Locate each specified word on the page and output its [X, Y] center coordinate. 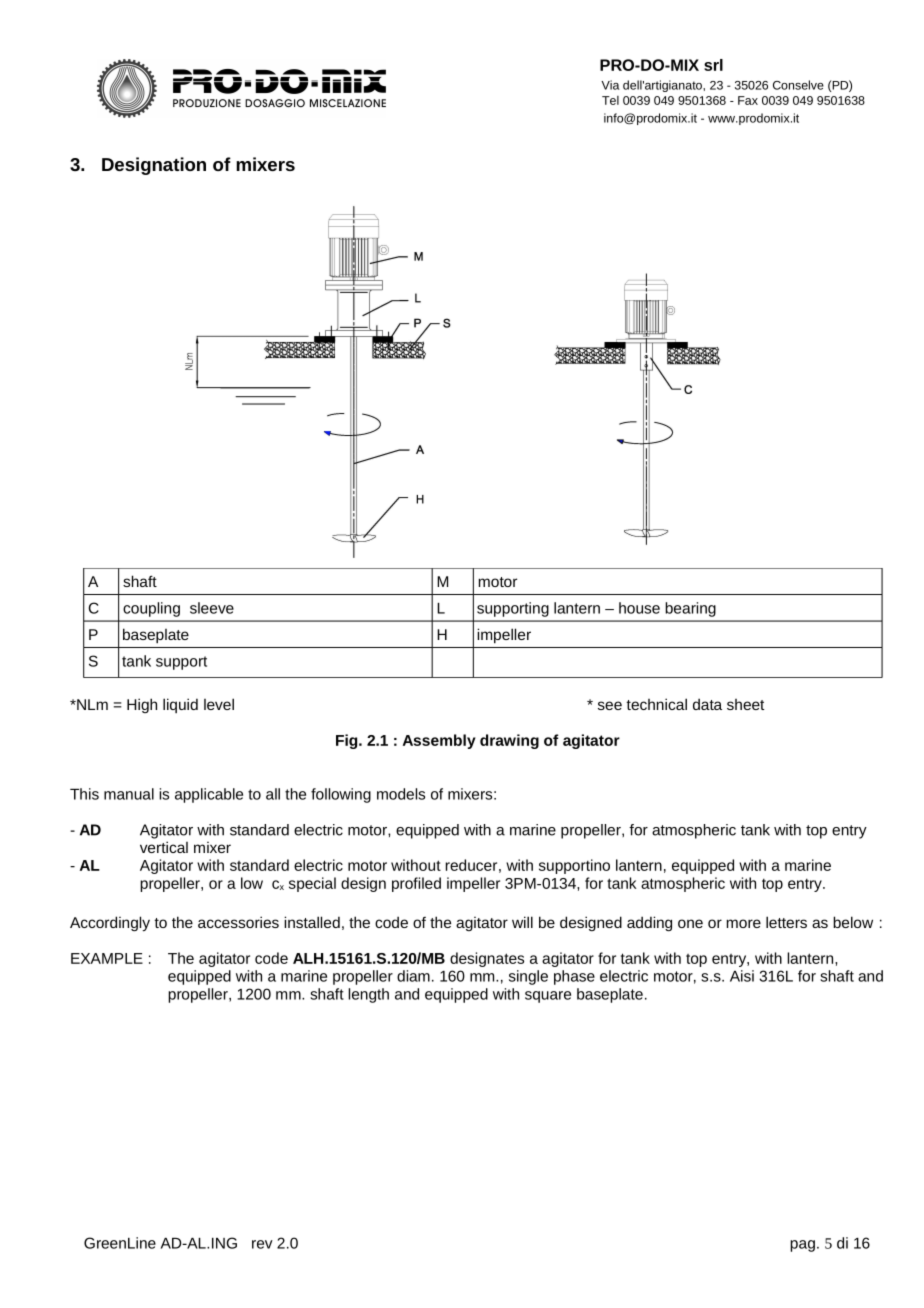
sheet [746, 704]
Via [610, 85]
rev [262, 1244]
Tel [610, 100]
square [548, 997]
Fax [748, 100]
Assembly [439, 741]
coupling [151, 609]
